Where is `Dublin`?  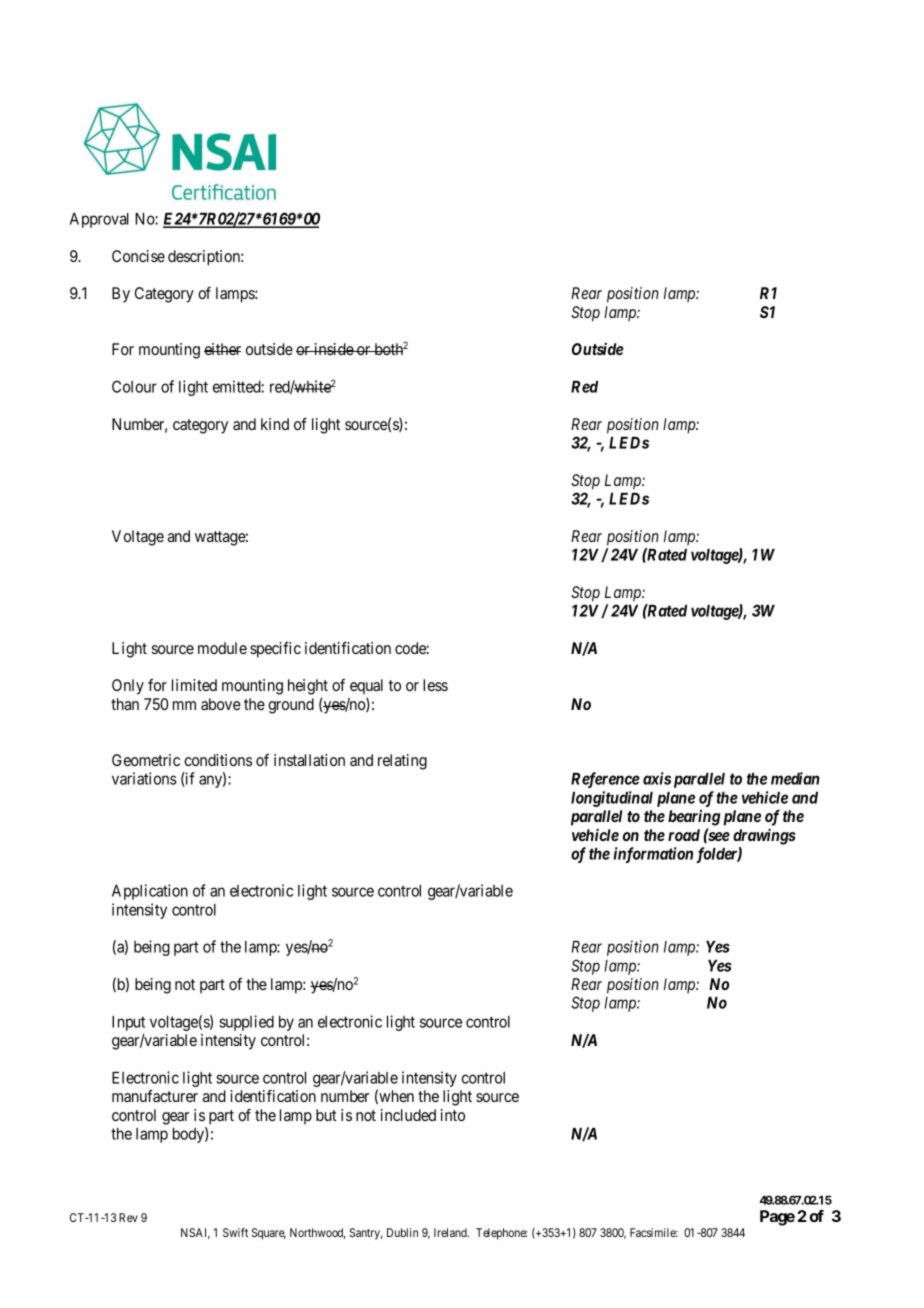 Dublin is located at coordinates (402, 1232).
